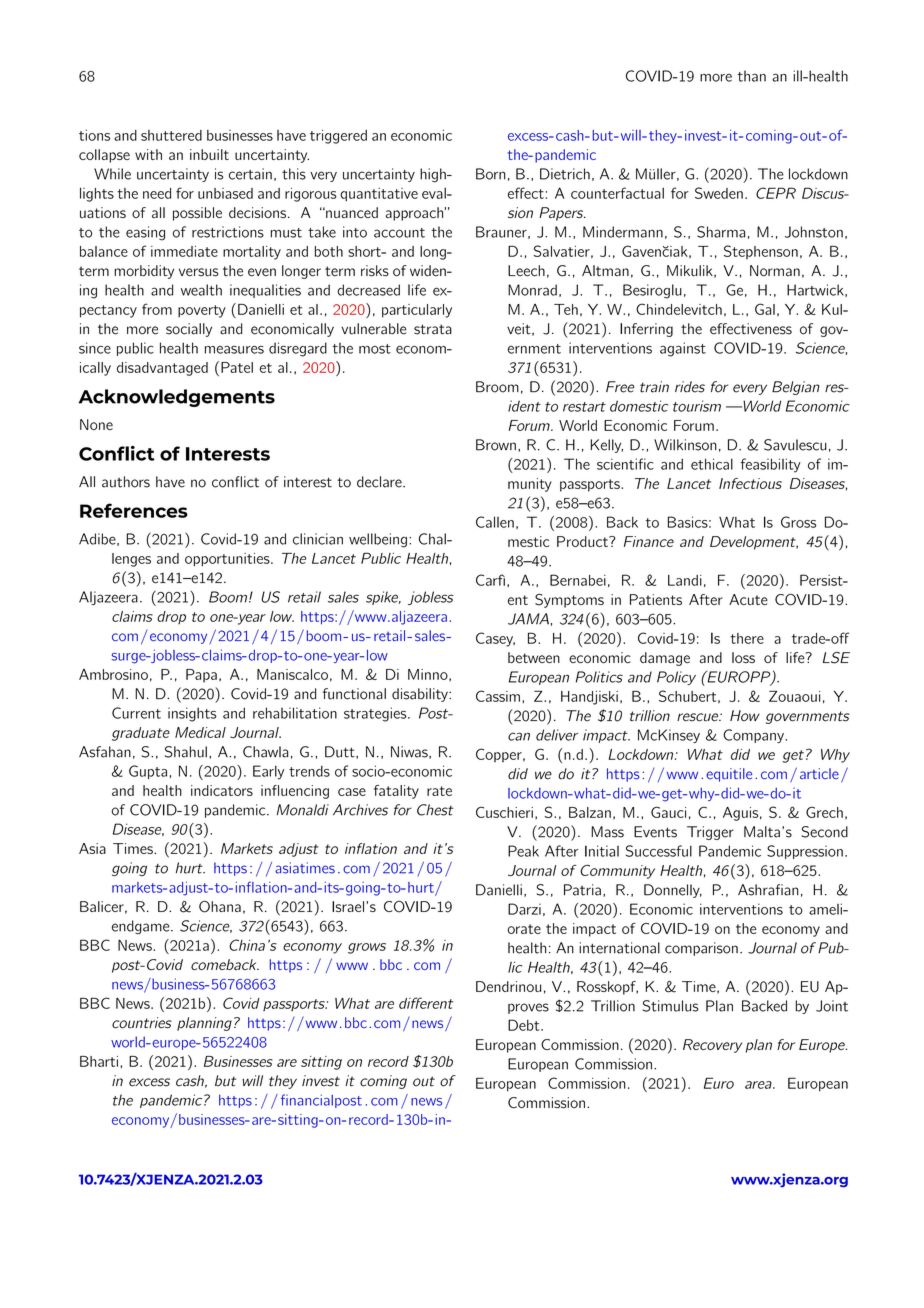  Describe the element at coordinates (754, 736) in the document. I see `Company` at that location.
